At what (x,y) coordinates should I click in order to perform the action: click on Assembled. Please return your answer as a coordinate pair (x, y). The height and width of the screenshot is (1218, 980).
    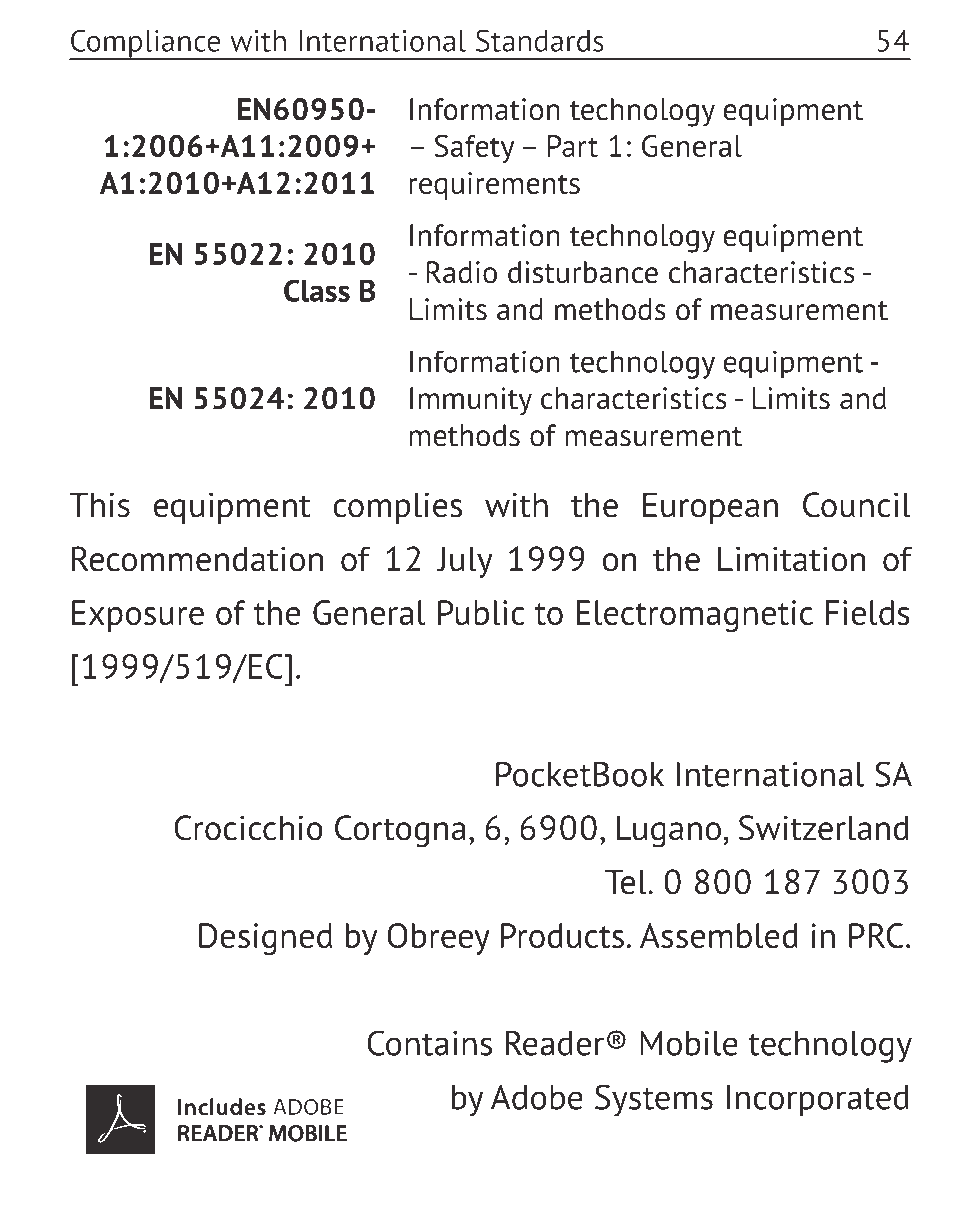
    Looking at the image, I should click on (719, 935).
